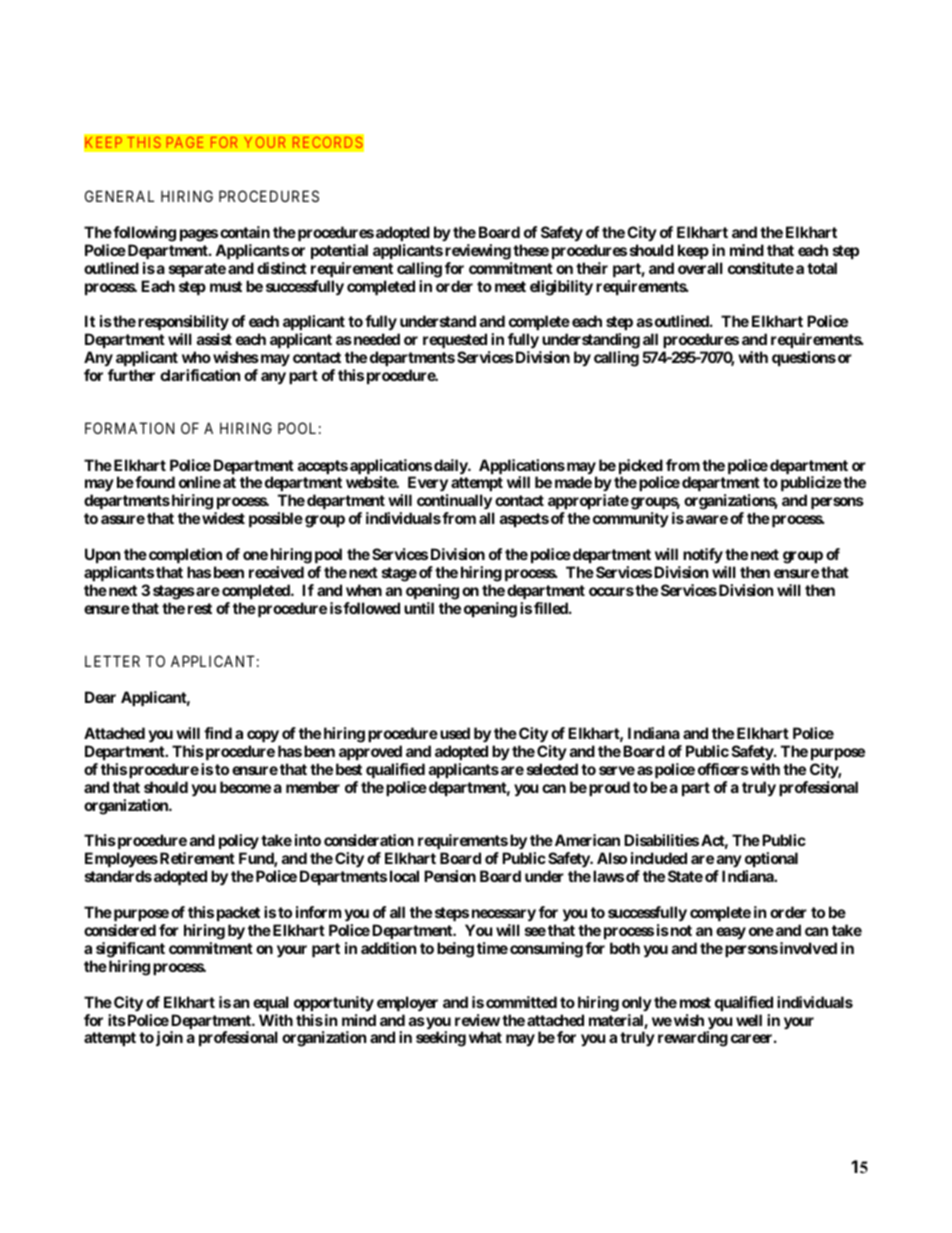  What do you see at coordinates (700, 268) in the screenshot?
I see `overall` at bounding box center [700, 268].
